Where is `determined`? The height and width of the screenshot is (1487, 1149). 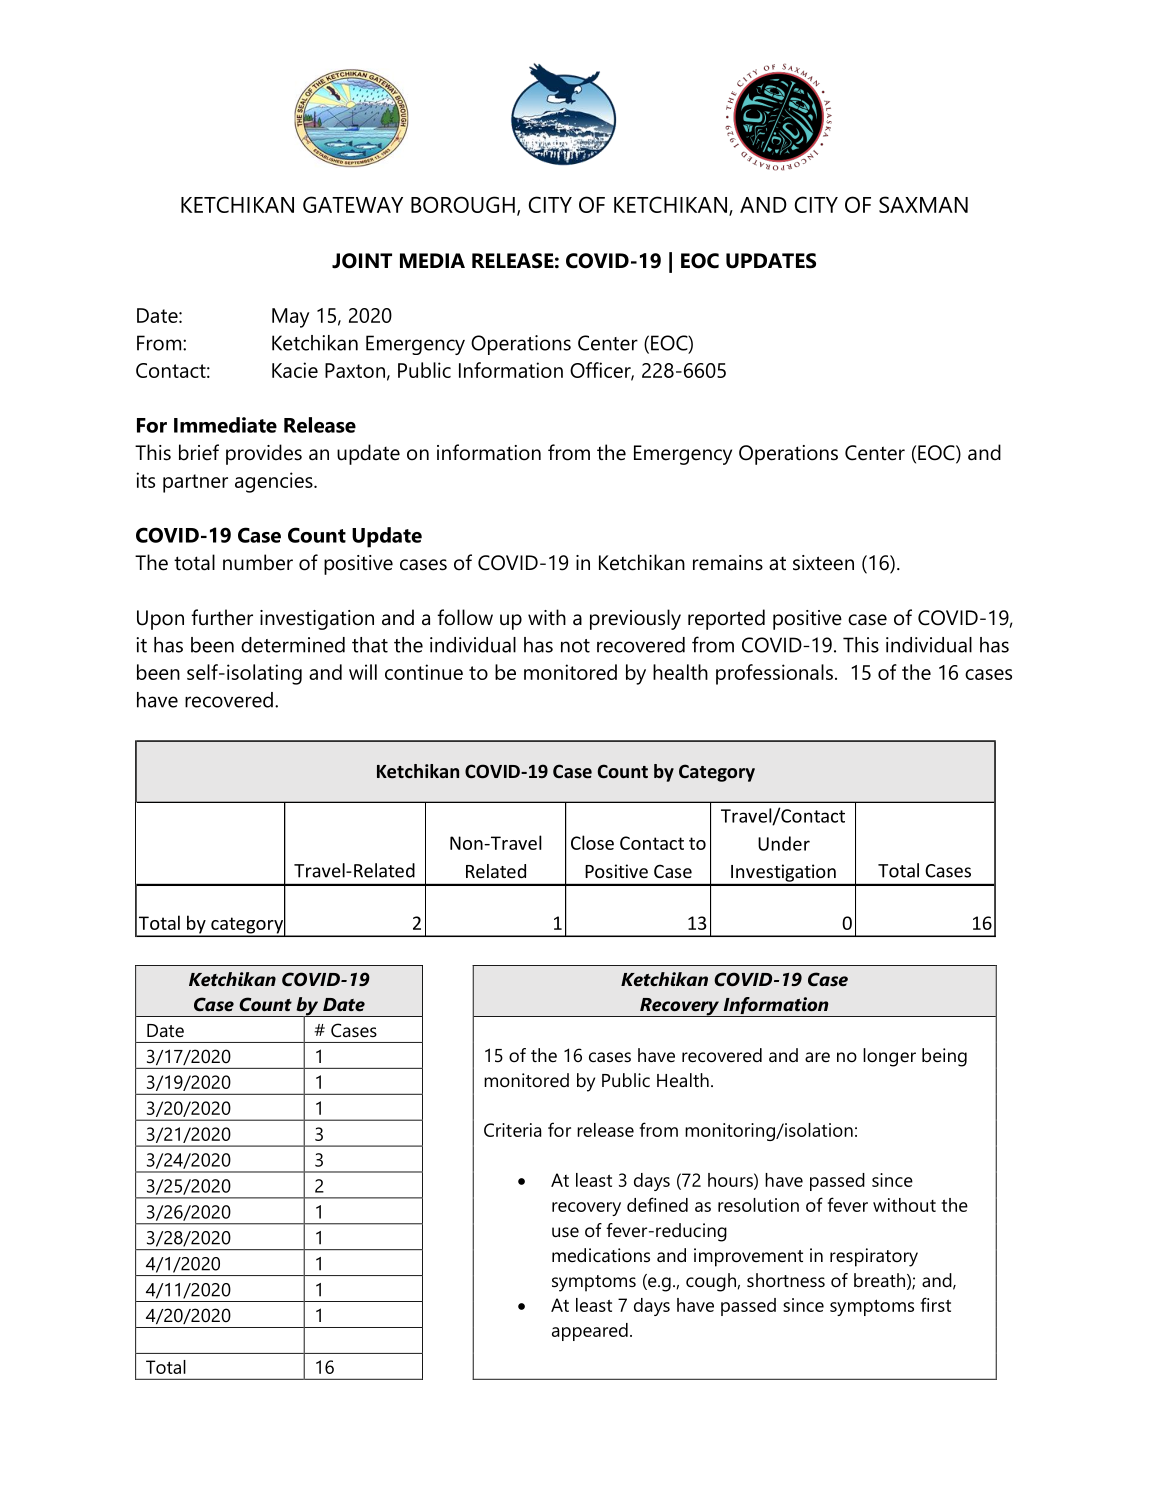 determined is located at coordinates (293, 645).
